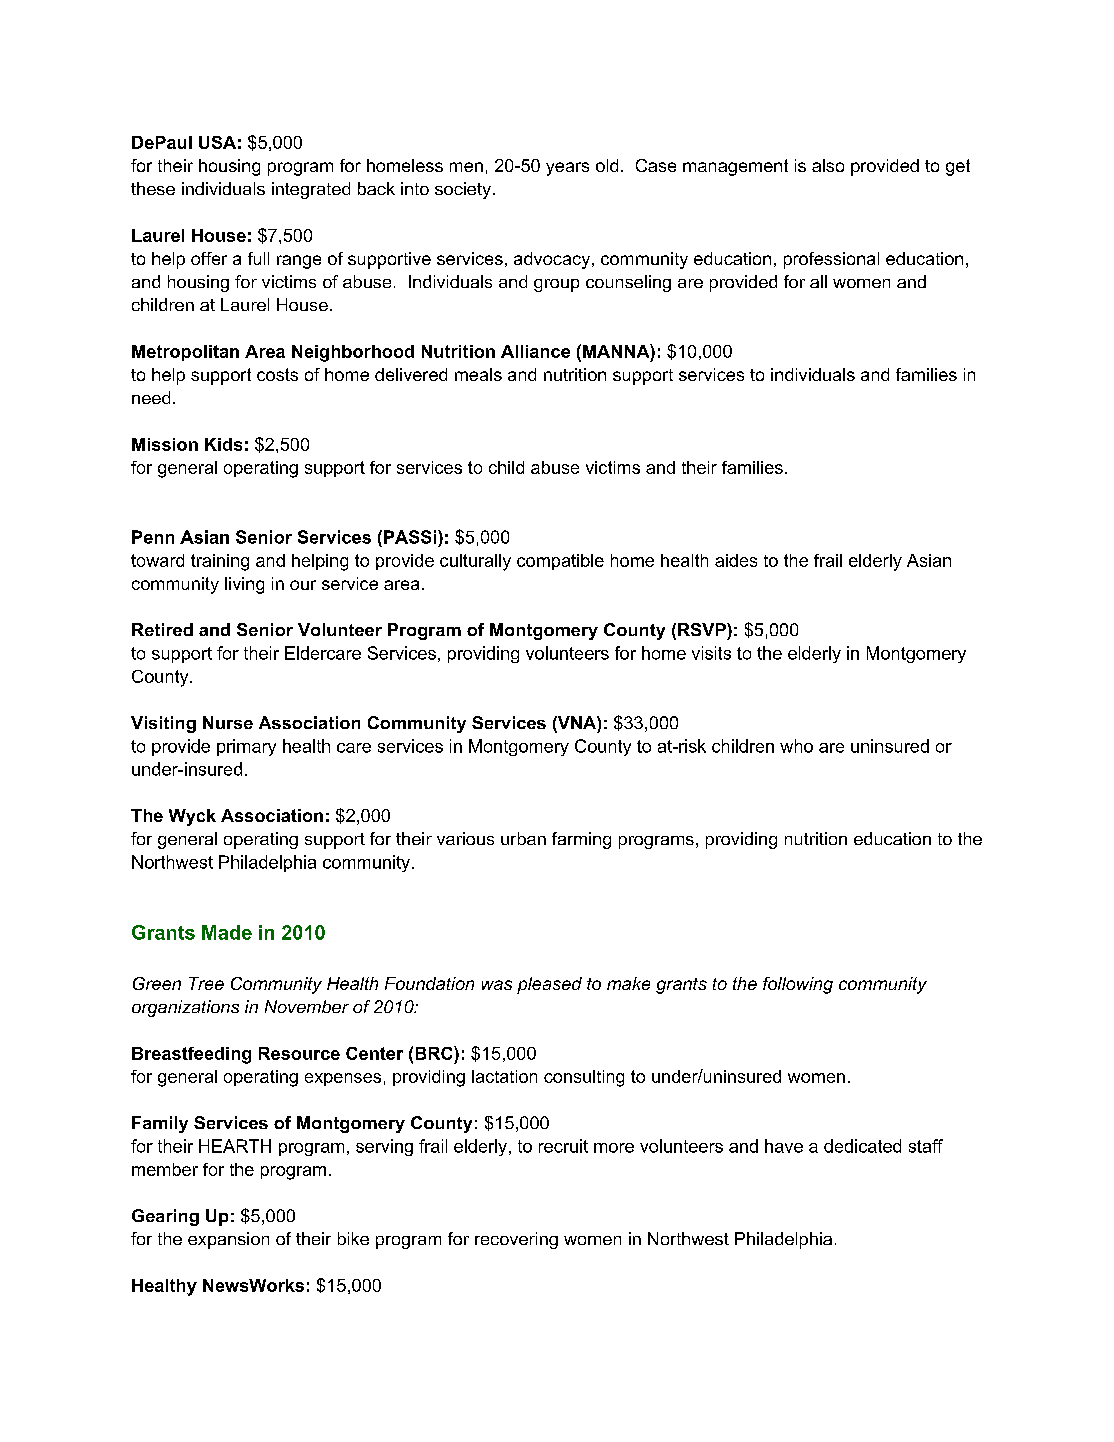 Image resolution: width=1114 pixels, height=1442 pixels. What do you see at coordinates (796, 746) in the document?
I see `who` at bounding box center [796, 746].
